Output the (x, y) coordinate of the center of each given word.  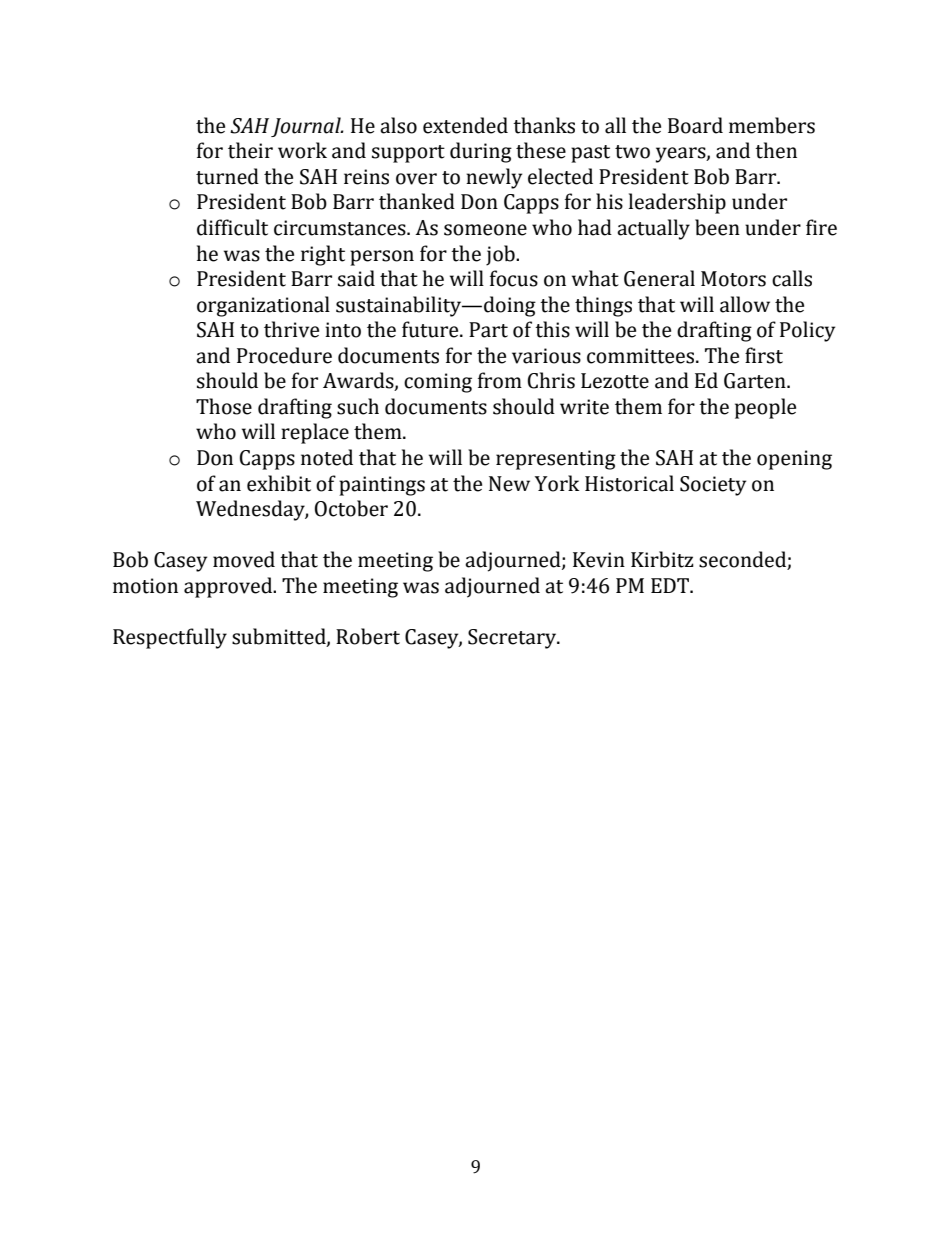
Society (713, 486)
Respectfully (170, 638)
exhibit (279, 483)
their (250, 150)
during (481, 152)
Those (224, 406)
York (557, 483)
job (501, 255)
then (776, 150)
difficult (232, 227)
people (765, 408)
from (500, 380)
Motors (733, 279)
